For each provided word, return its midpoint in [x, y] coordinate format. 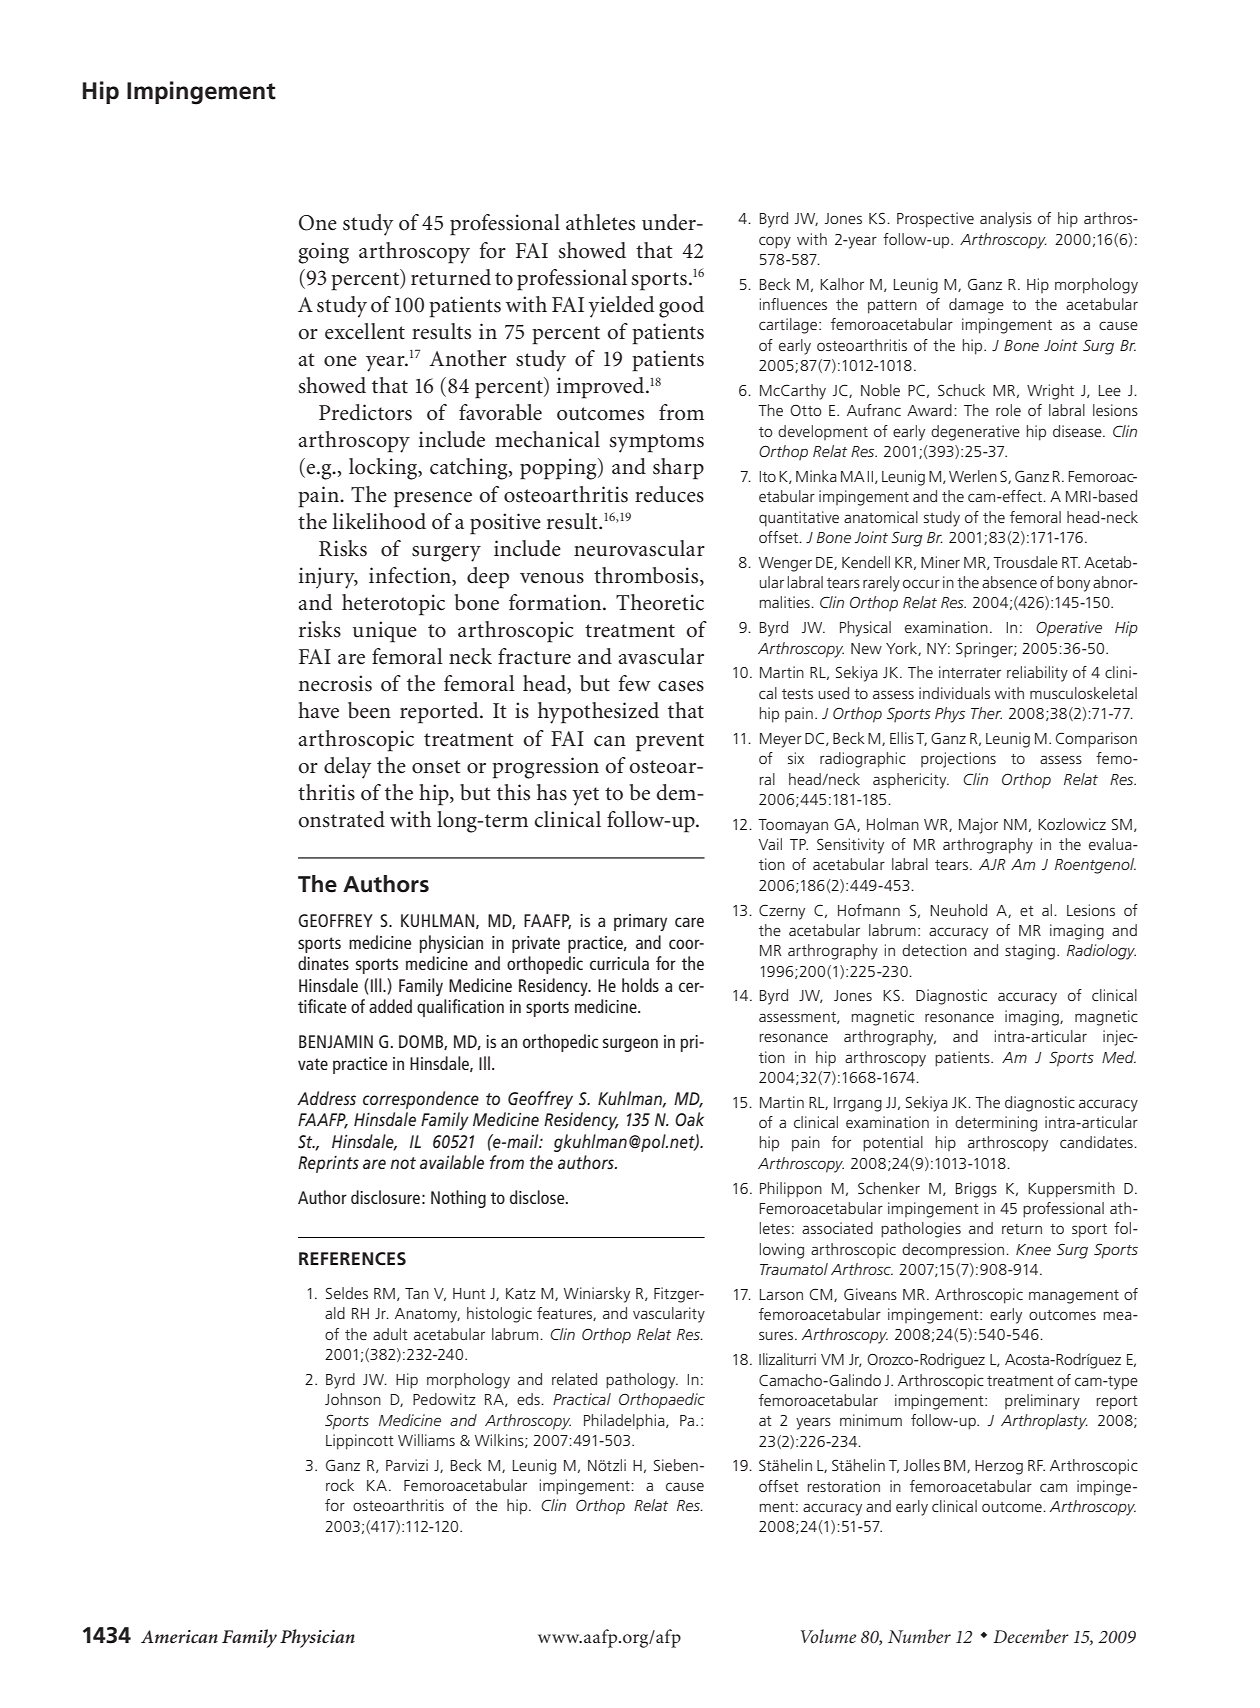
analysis [1006, 220]
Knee [1033, 1249]
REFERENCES [352, 1259]
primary [640, 922]
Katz [521, 1293]
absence [1009, 582]
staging [1030, 952]
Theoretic [660, 602]
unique [385, 632]
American [179, 1637]
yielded [621, 307]
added [390, 1006]
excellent [365, 331]
